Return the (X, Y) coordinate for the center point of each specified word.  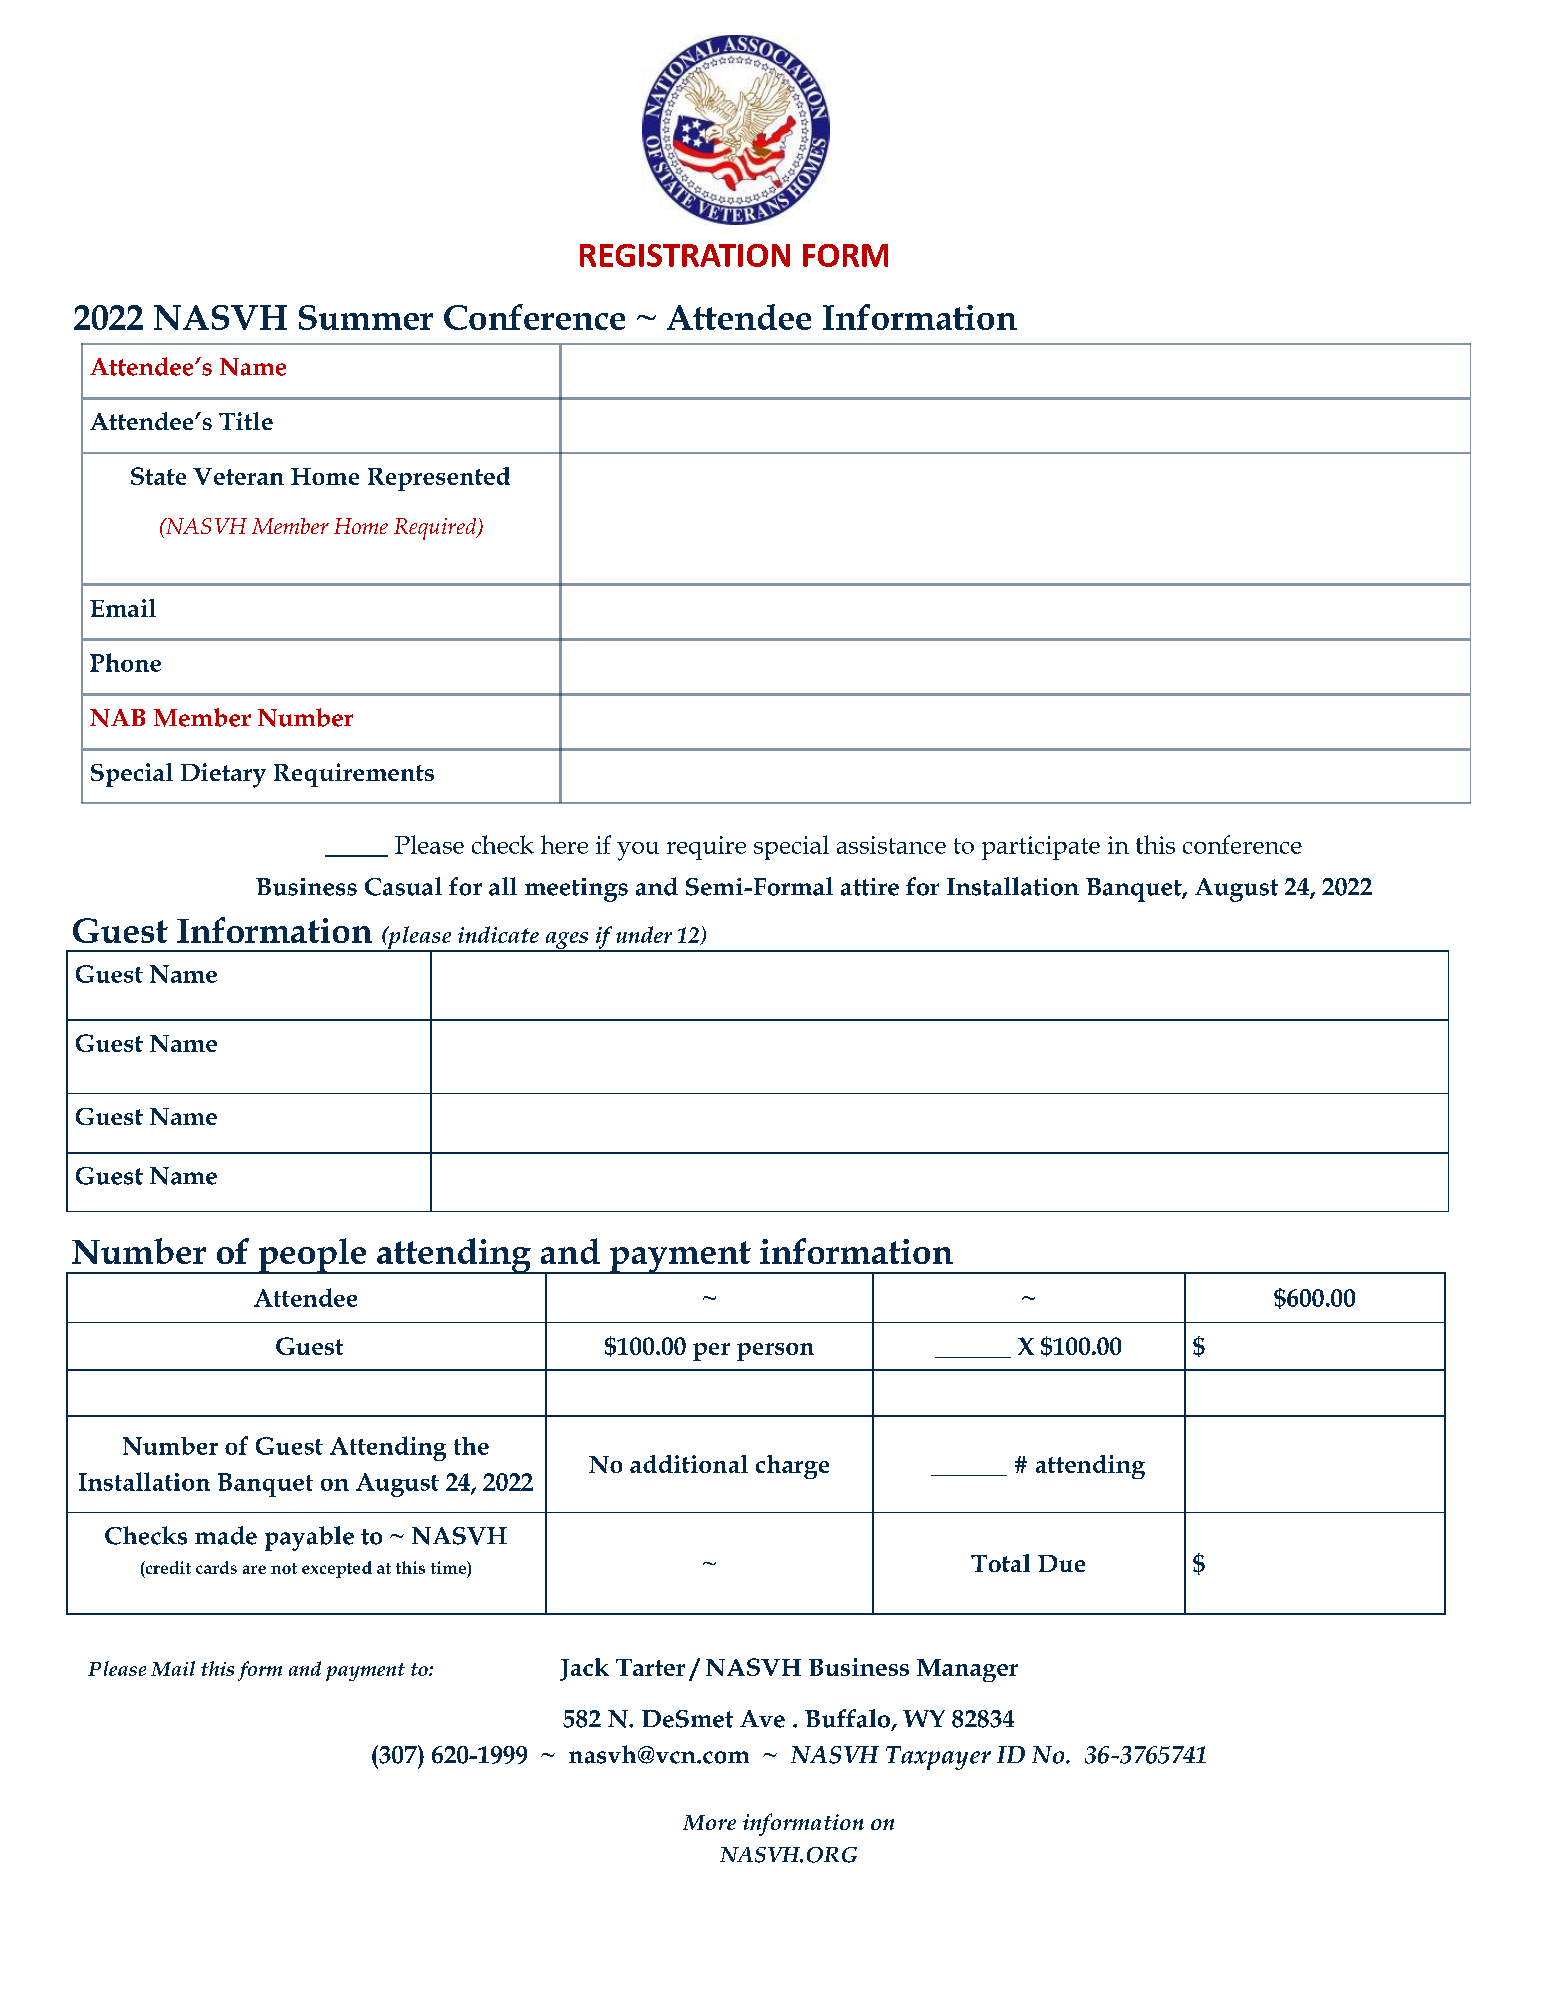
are (254, 1569)
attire (870, 887)
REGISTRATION (685, 255)
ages (566, 942)
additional (689, 1464)
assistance (891, 845)
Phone (125, 662)
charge (792, 1467)
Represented (439, 479)
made (226, 1535)
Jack (584, 1669)
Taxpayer (938, 1758)
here (564, 844)
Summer (366, 317)
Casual (403, 886)
